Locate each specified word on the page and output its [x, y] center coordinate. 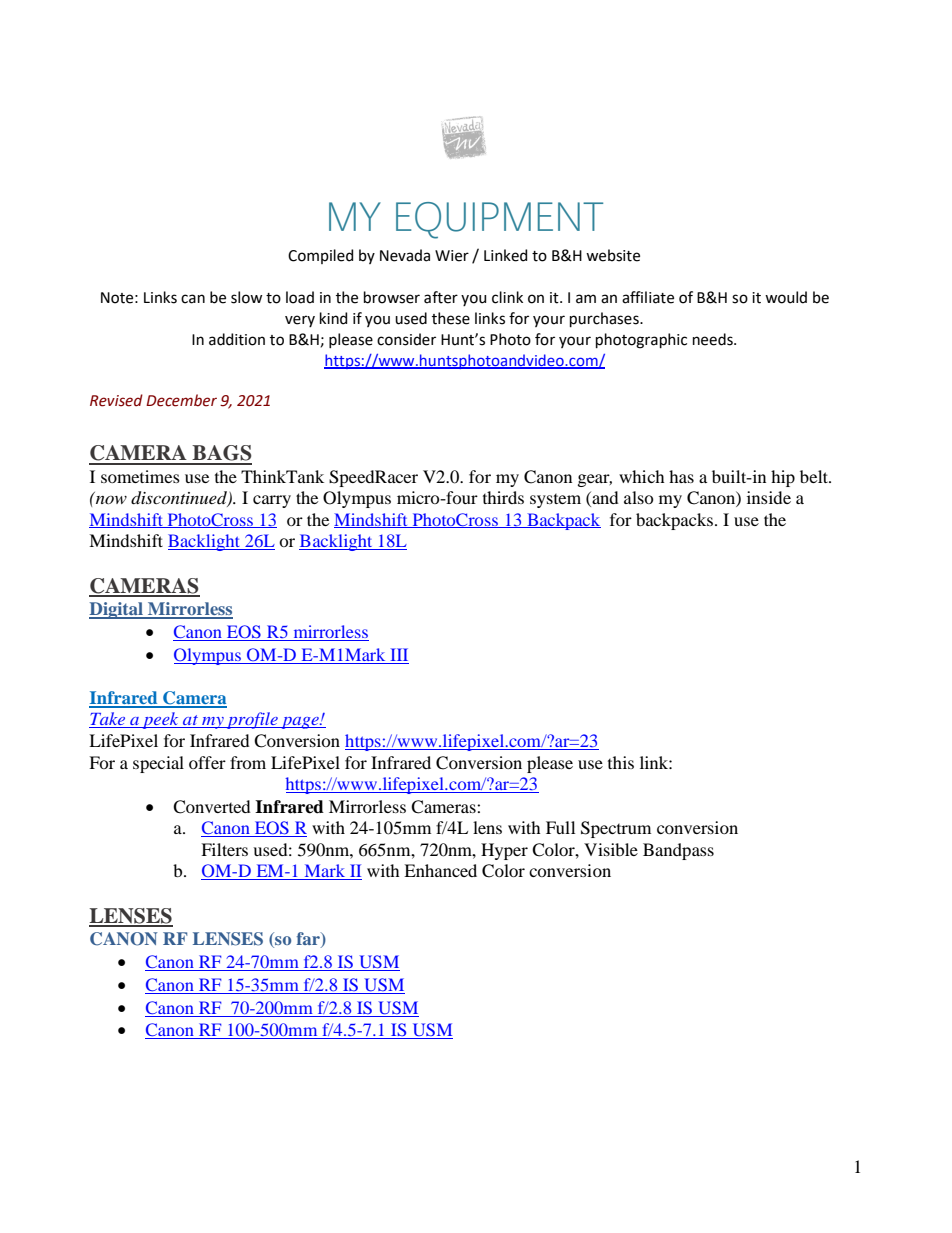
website [613, 255]
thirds [503, 497]
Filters [224, 849]
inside [769, 497]
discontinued [180, 499]
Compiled [320, 256]
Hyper [504, 851]
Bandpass [678, 851]
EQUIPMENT [499, 220]
